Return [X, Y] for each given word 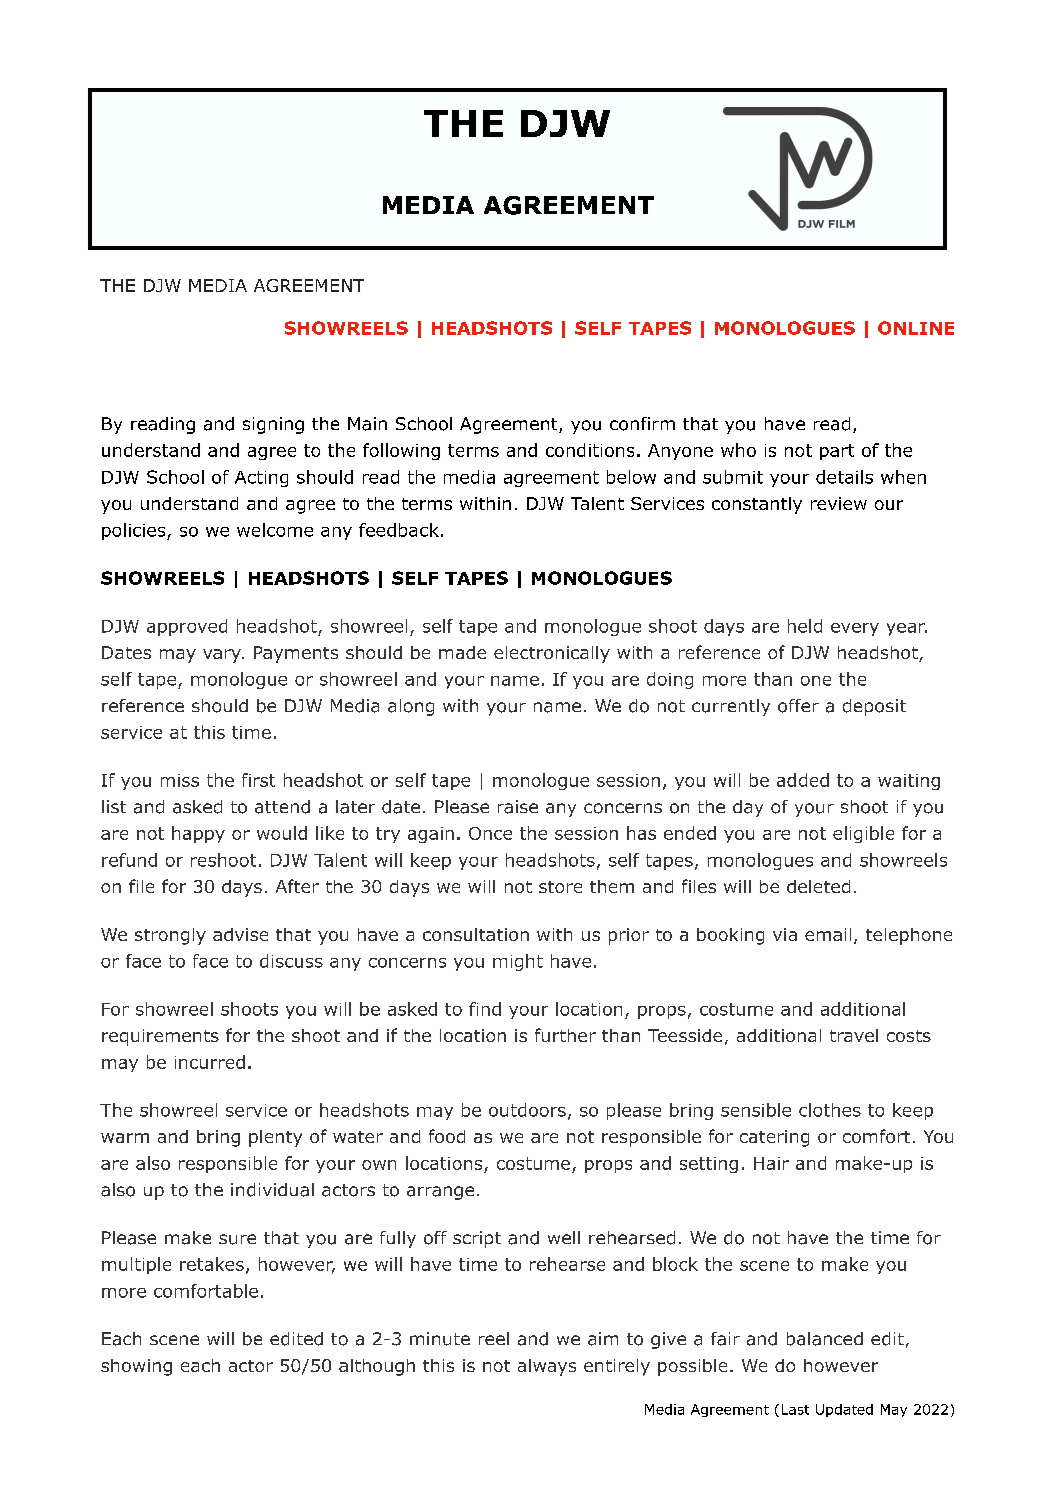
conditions [590, 450]
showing [136, 1367]
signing [273, 425]
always [547, 1367]
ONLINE [916, 328]
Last [795, 1409]
